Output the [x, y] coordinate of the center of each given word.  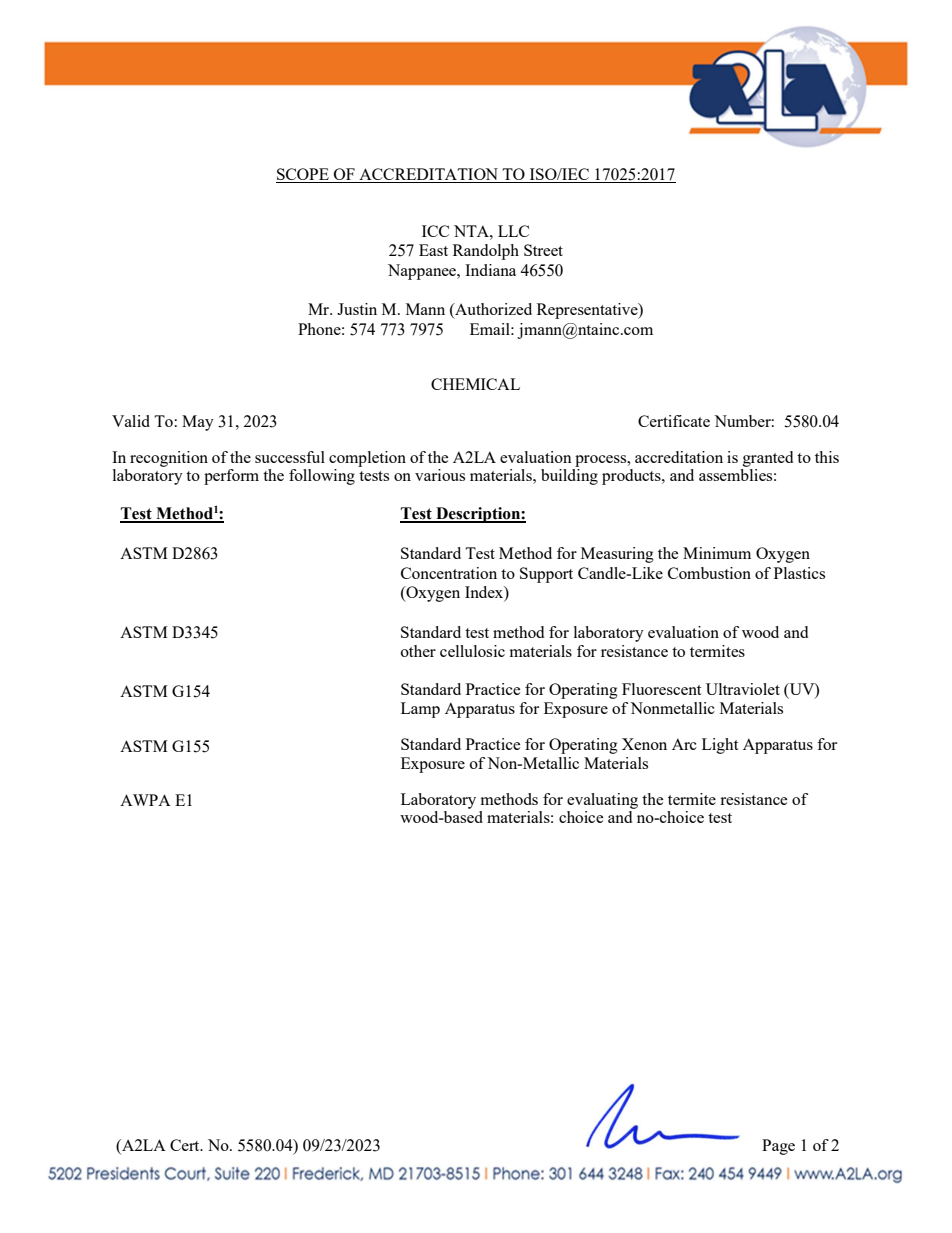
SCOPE [303, 175]
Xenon [644, 744]
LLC [513, 231]
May [198, 423]
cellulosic [472, 651]
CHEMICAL [475, 384]
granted [768, 459]
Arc [684, 744]
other [418, 651]
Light [720, 746]
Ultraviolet [743, 689]
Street [543, 250]
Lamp [420, 710]
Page [778, 1147]
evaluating [602, 801]
